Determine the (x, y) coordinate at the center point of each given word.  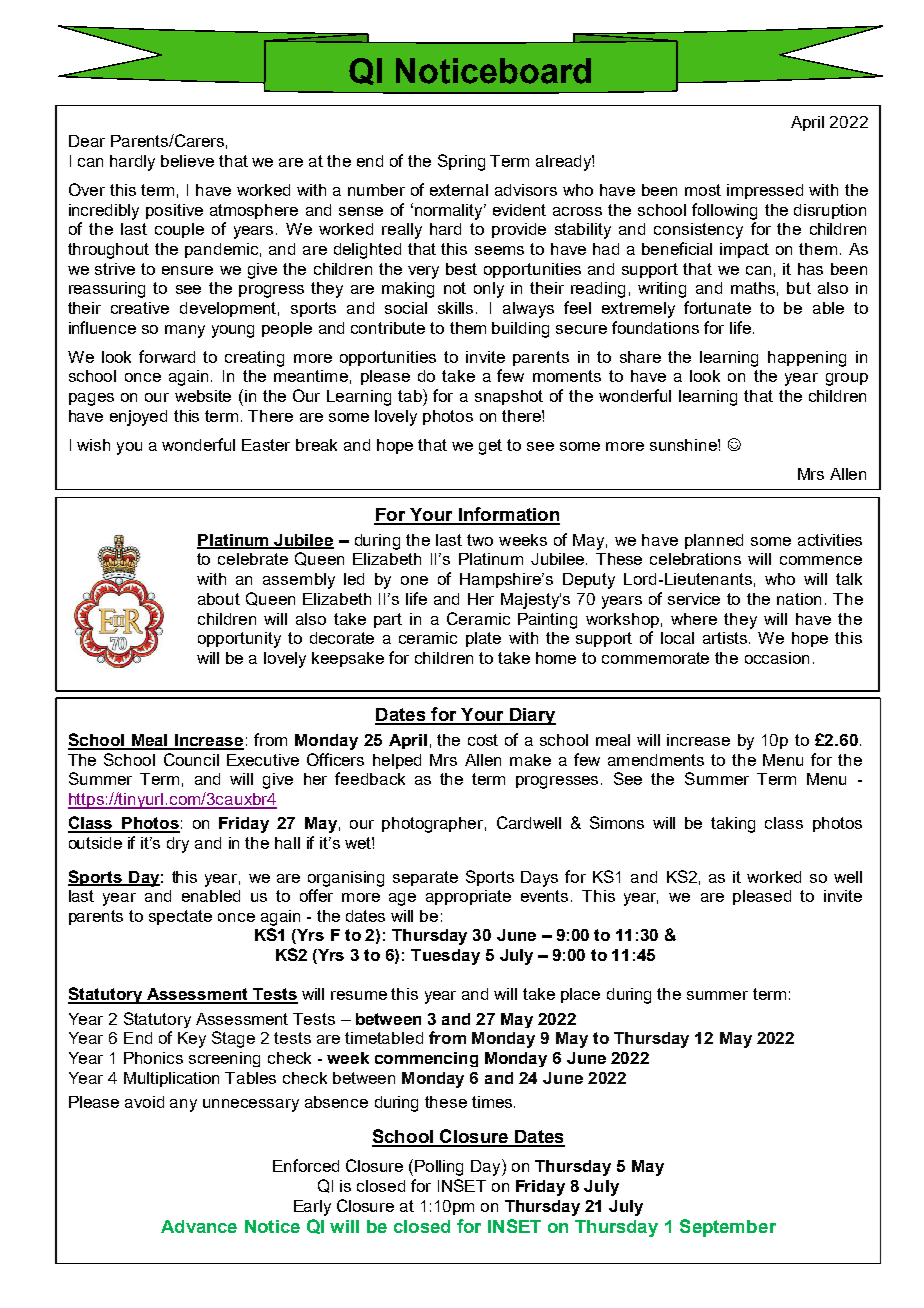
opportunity (239, 640)
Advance (199, 1226)
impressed (765, 191)
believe (187, 161)
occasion (777, 658)
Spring (461, 162)
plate (483, 639)
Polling (439, 1168)
